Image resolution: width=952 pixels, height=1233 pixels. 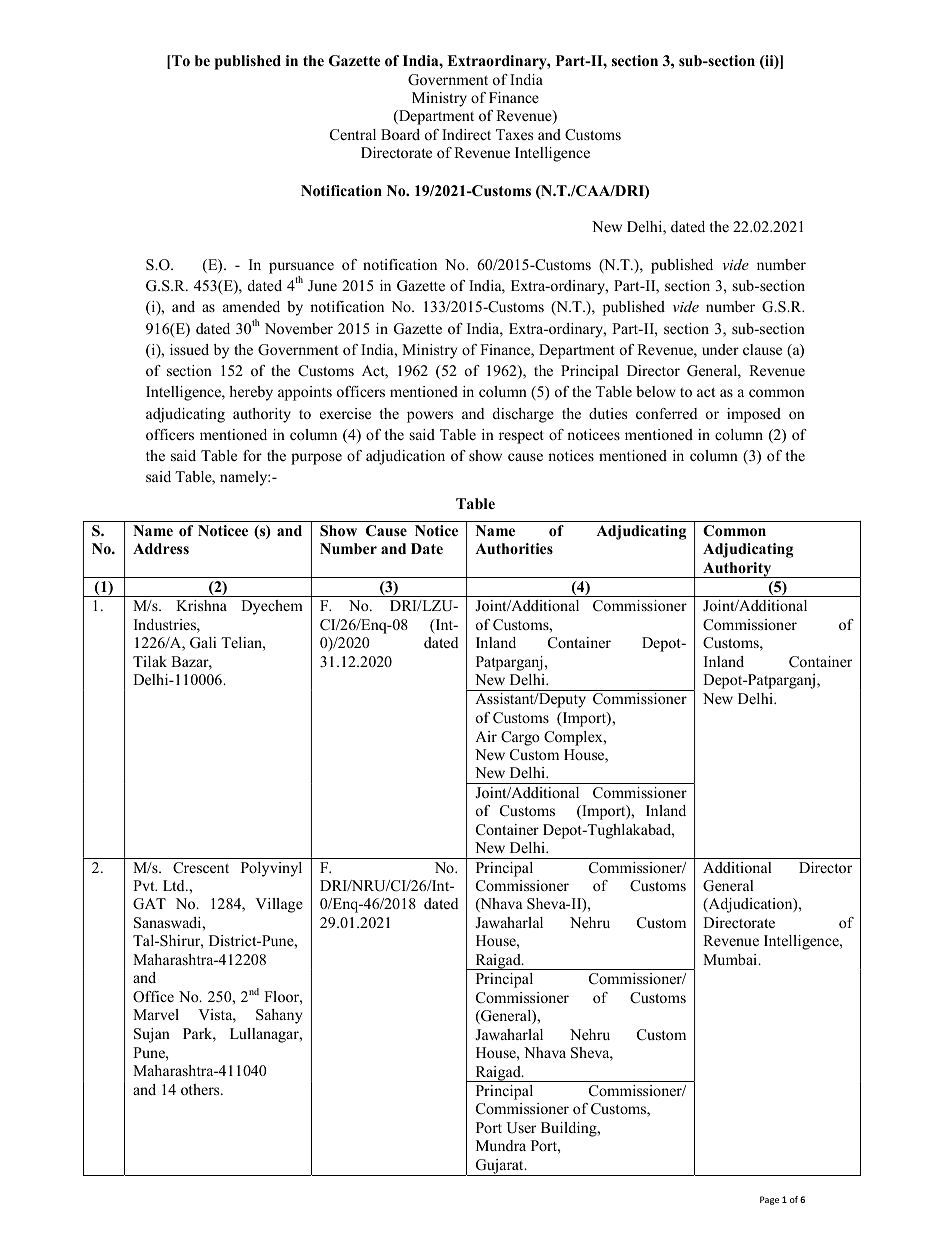 I want to click on Authorities, so click(x=514, y=548).
